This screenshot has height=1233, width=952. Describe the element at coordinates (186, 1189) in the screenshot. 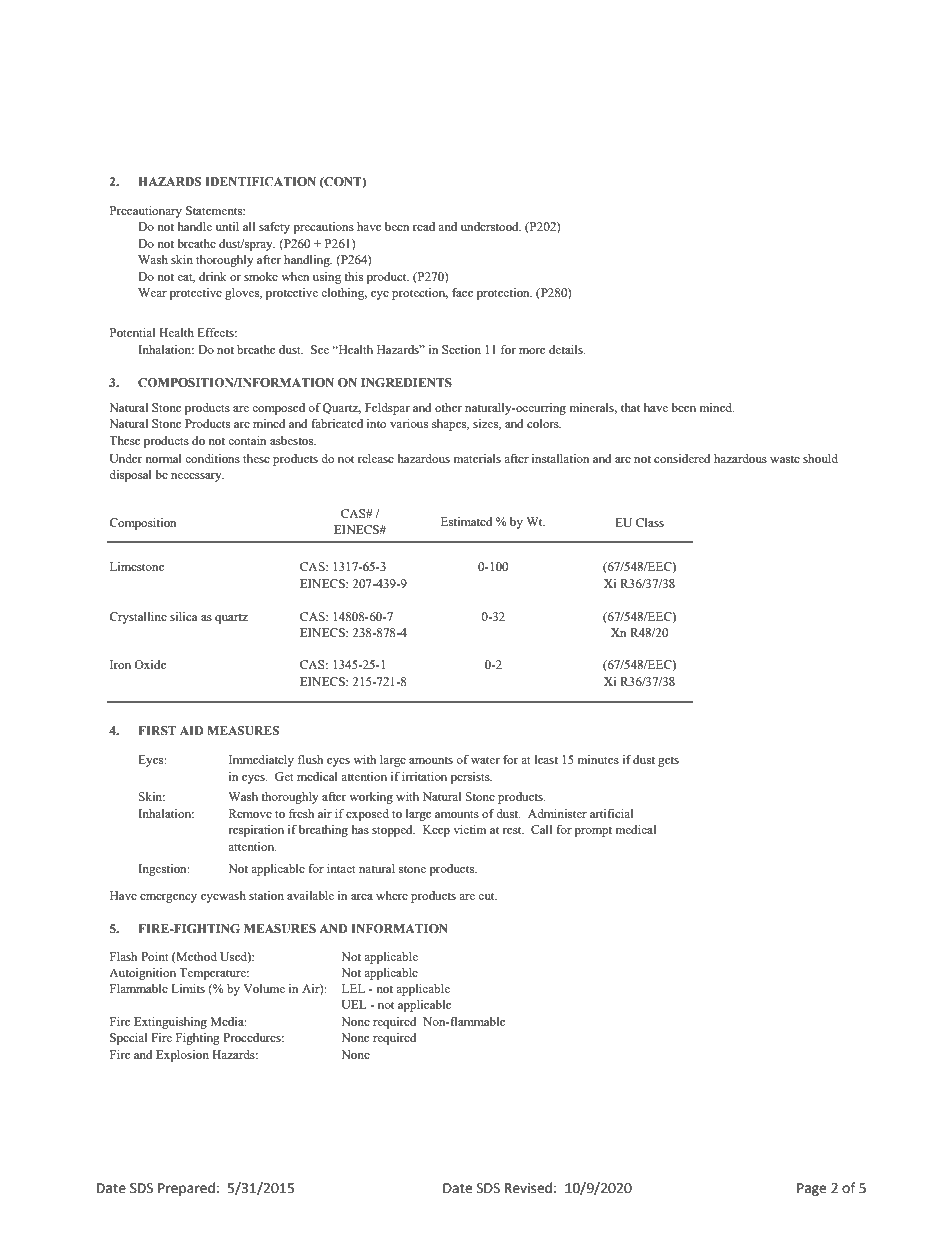

I see `Prepared` at that location.
